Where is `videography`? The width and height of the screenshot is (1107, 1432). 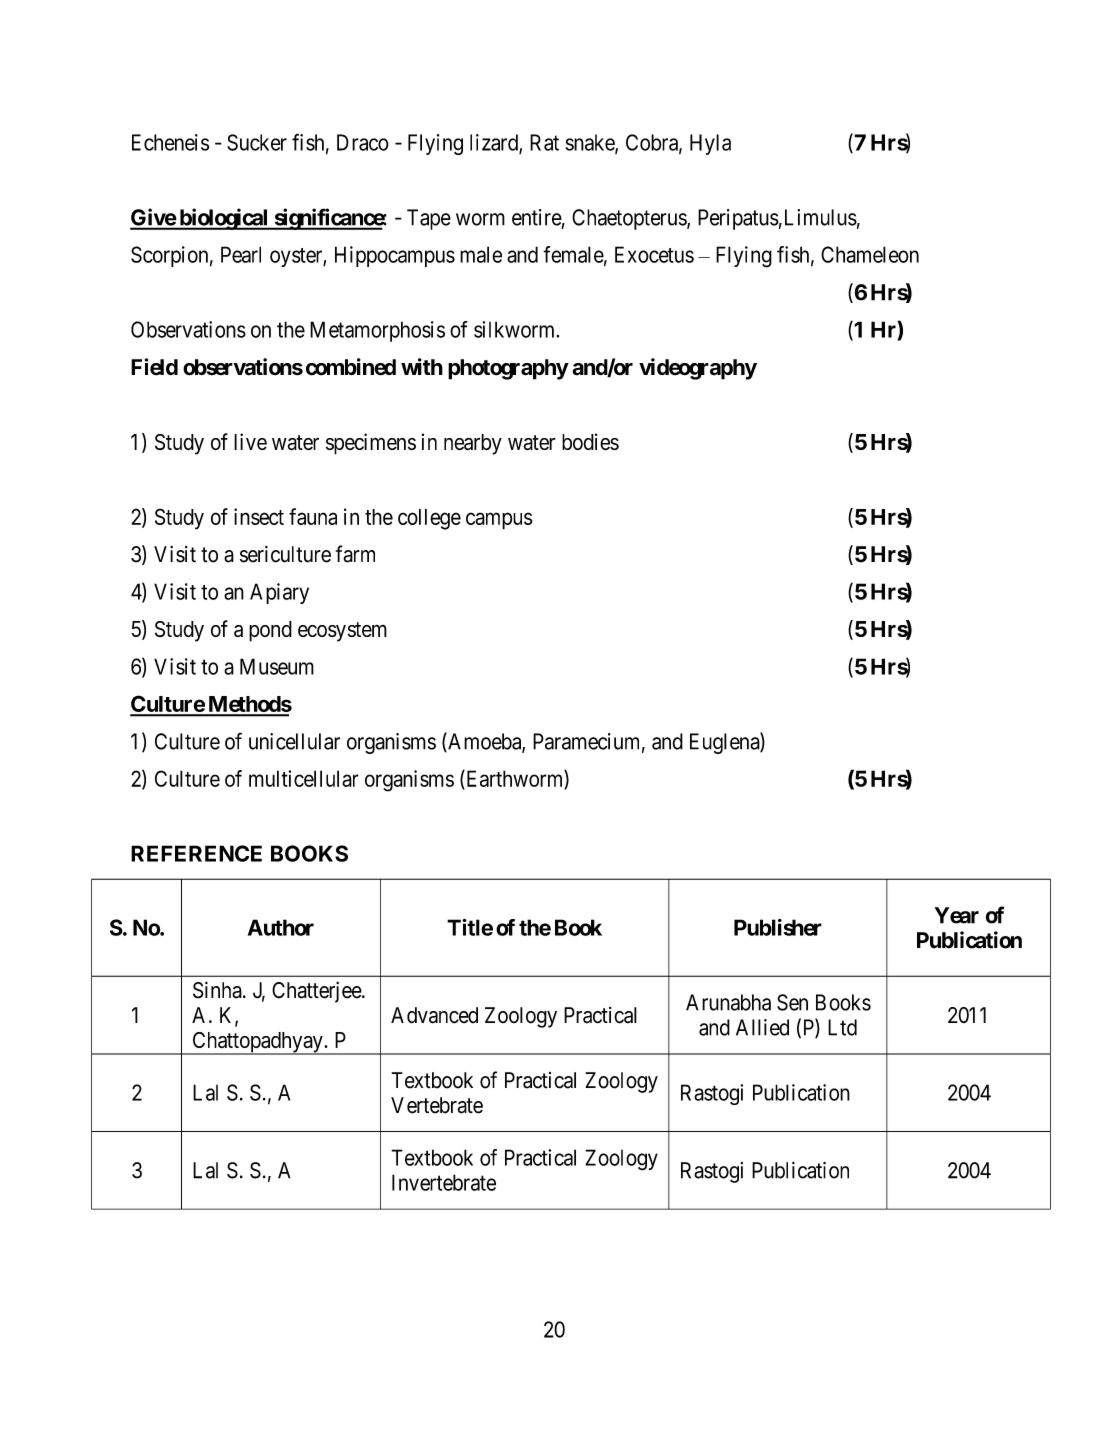 videography is located at coordinates (698, 369).
